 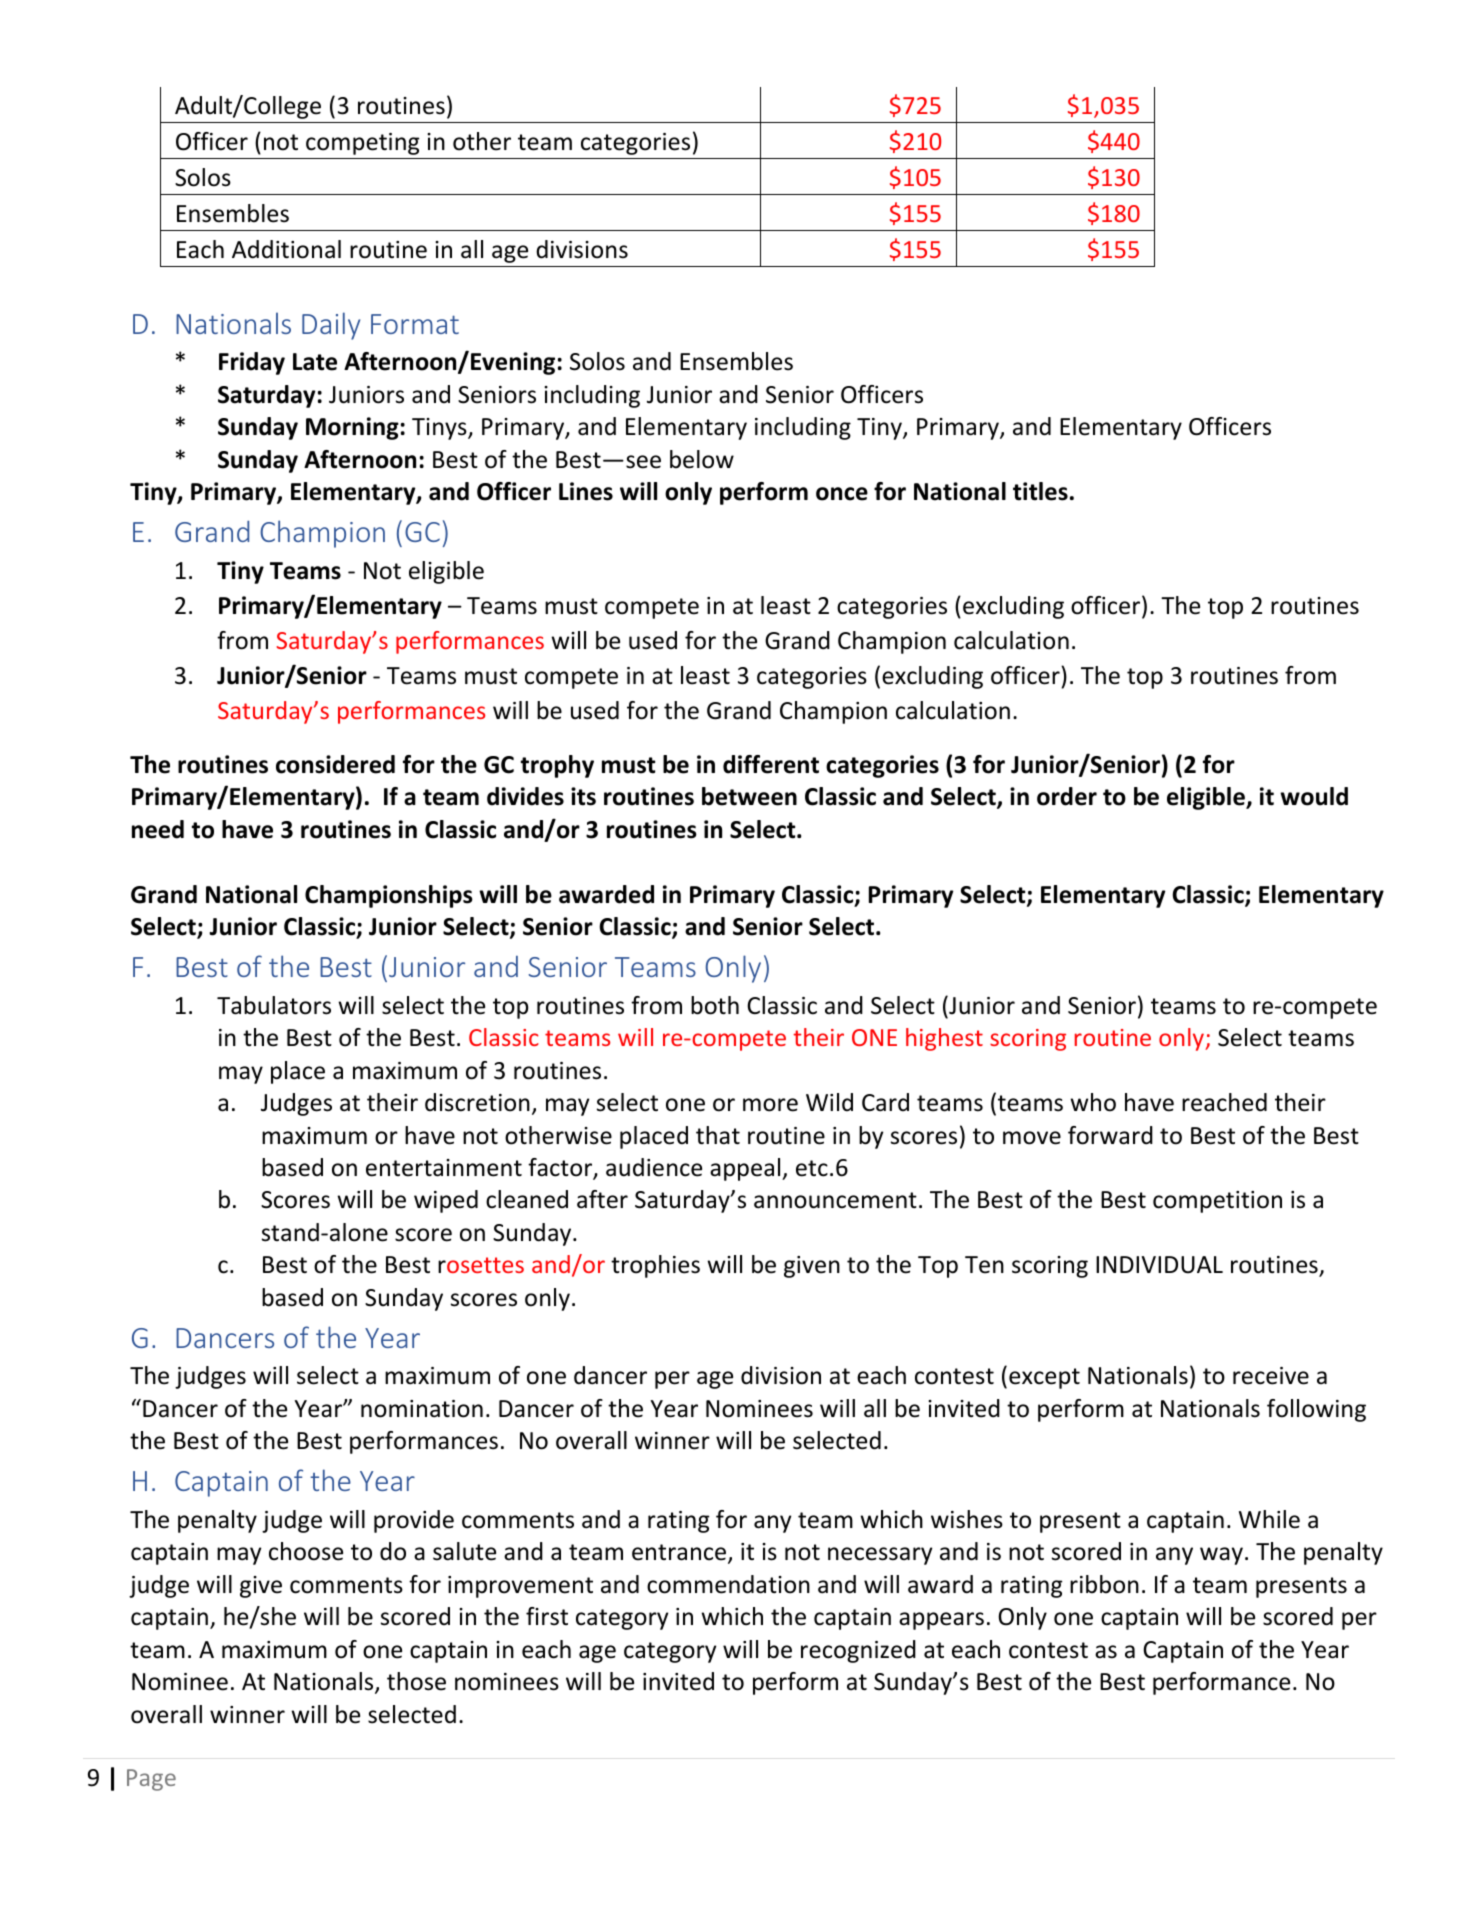 I want to click on those, so click(x=416, y=1681).
